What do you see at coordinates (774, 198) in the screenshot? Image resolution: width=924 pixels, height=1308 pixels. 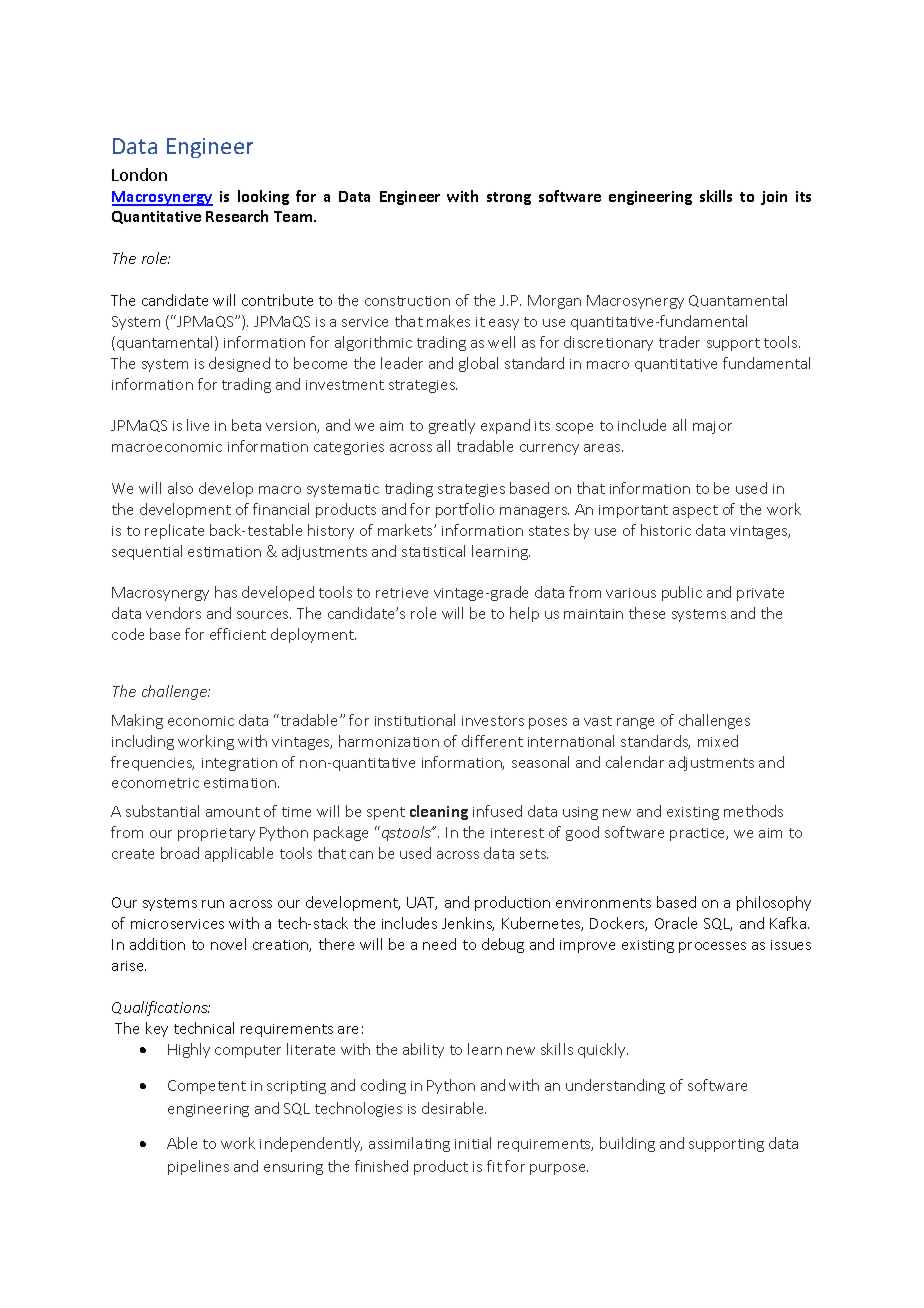 I see `join` at bounding box center [774, 198].
